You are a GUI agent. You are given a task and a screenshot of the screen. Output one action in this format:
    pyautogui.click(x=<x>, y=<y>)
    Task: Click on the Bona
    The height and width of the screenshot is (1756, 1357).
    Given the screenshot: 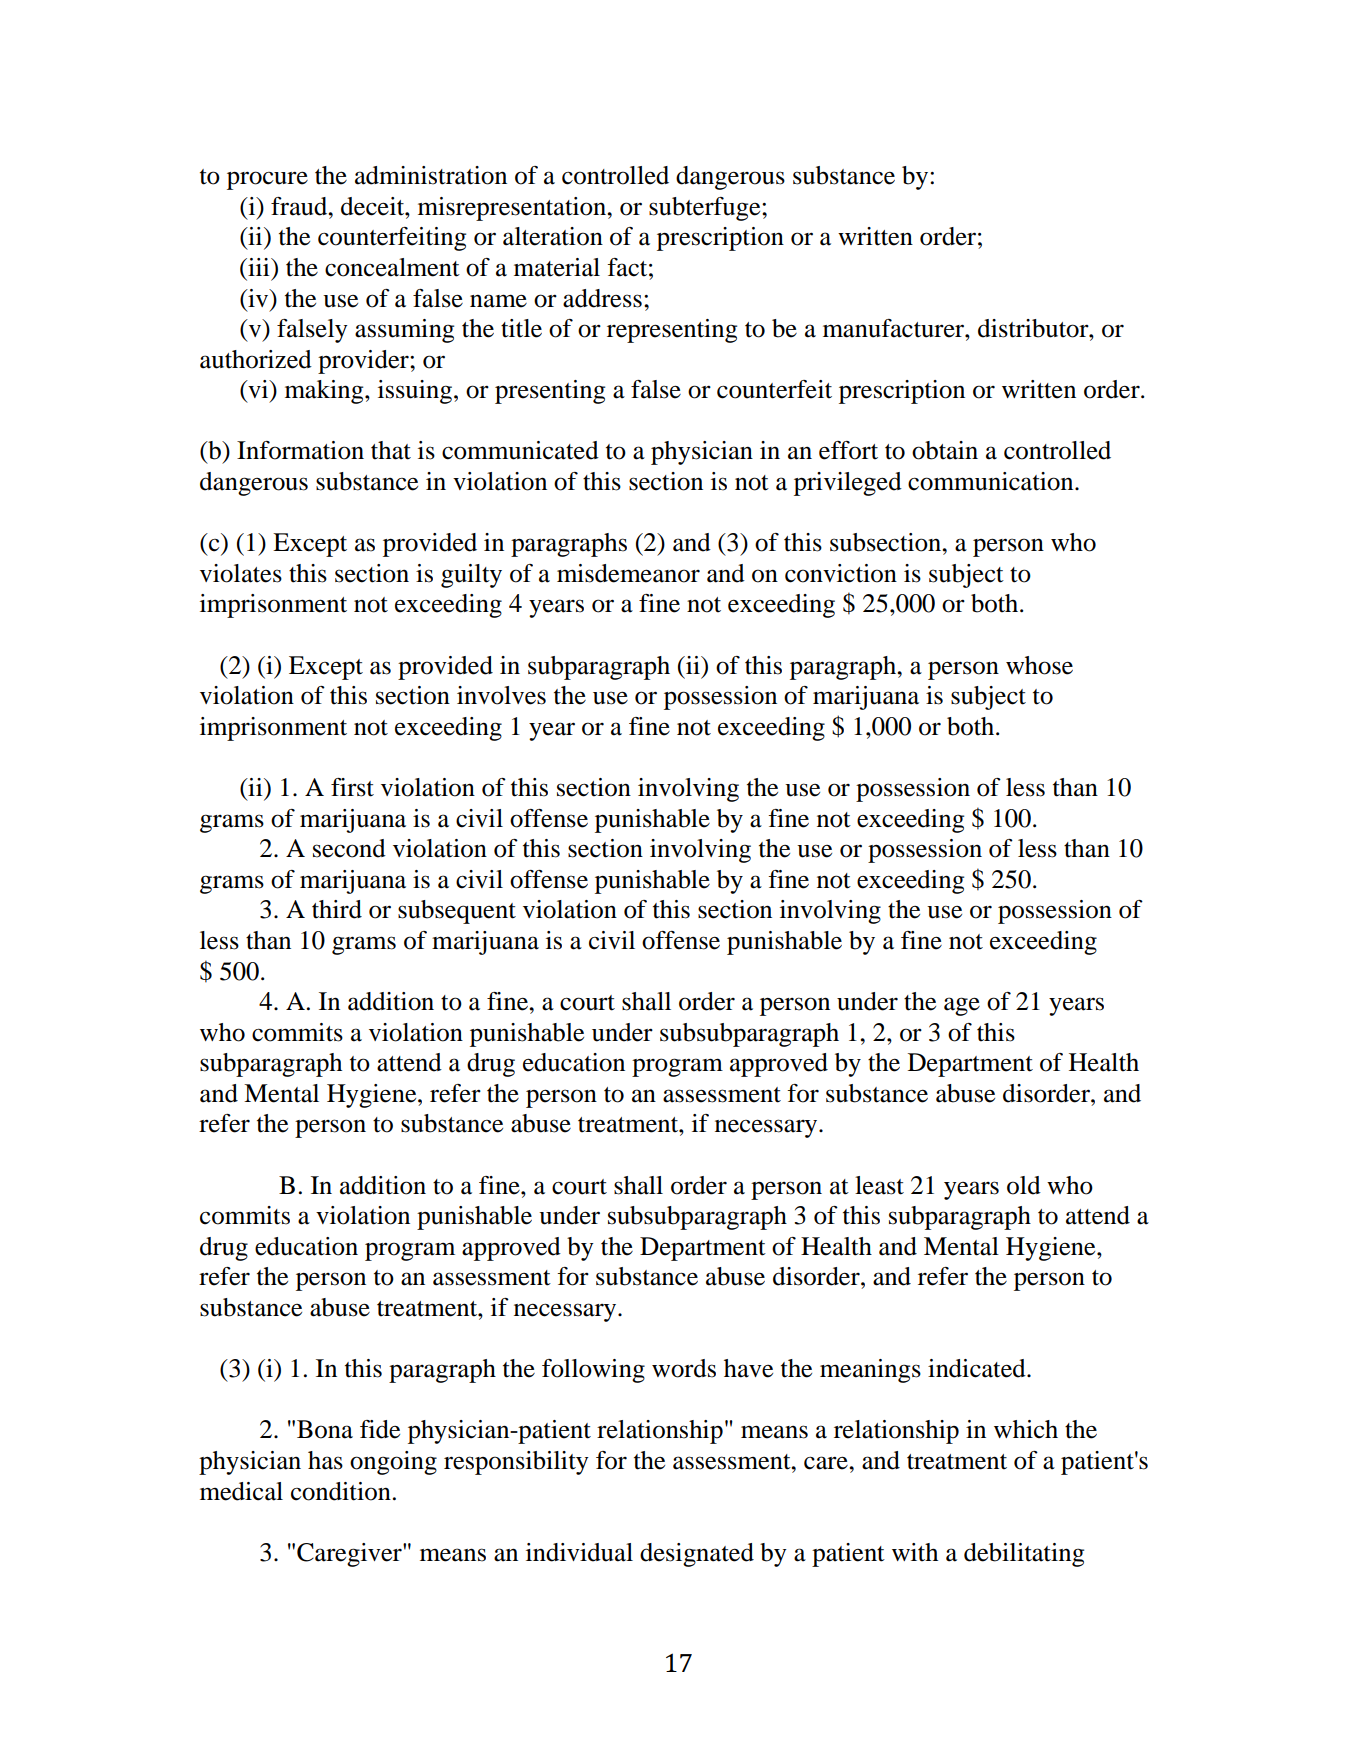 What is the action you would take?
    pyautogui.click(x=325, y=1429)
